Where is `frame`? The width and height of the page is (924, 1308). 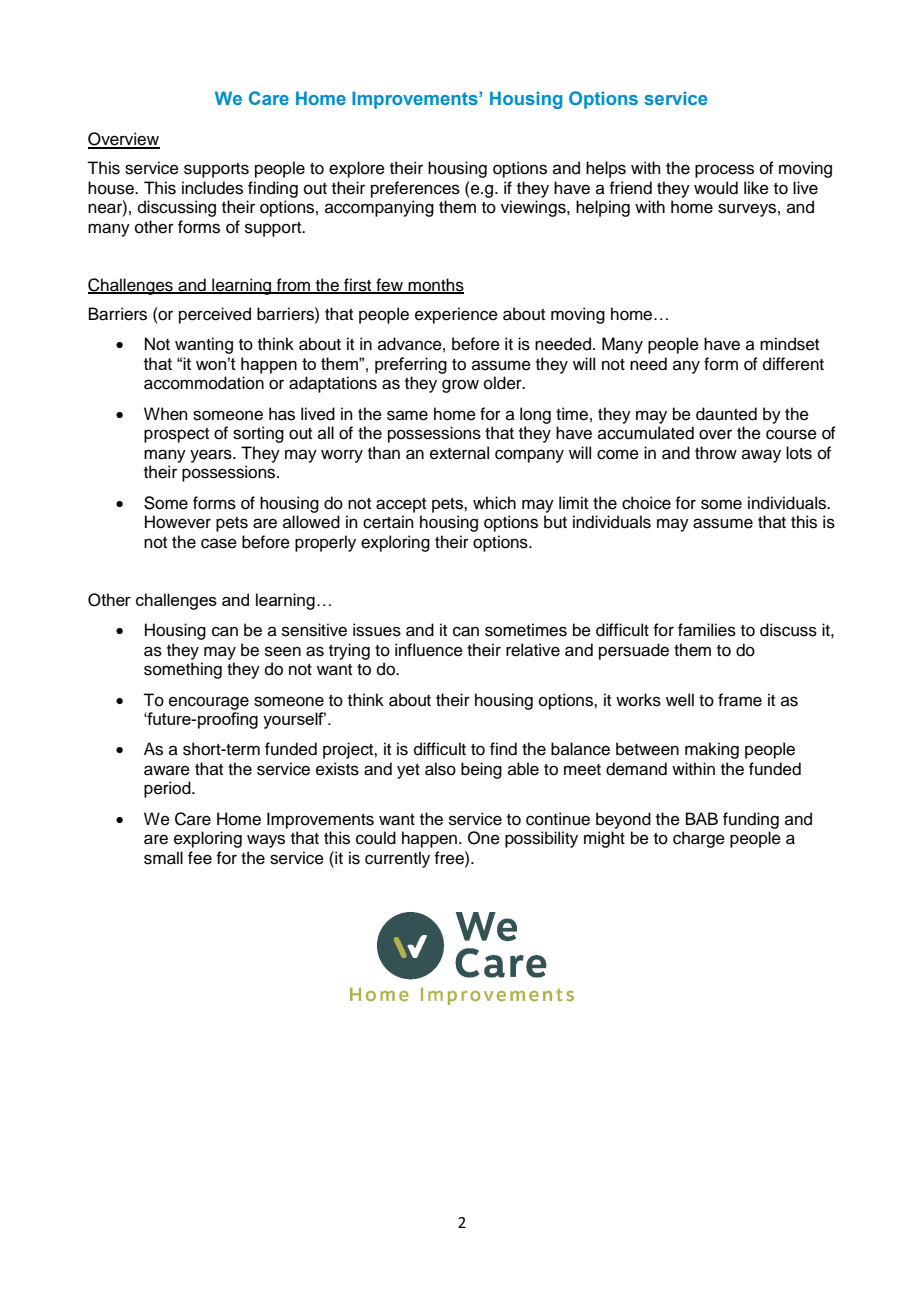 frame is located at coordinates (740, 700).
